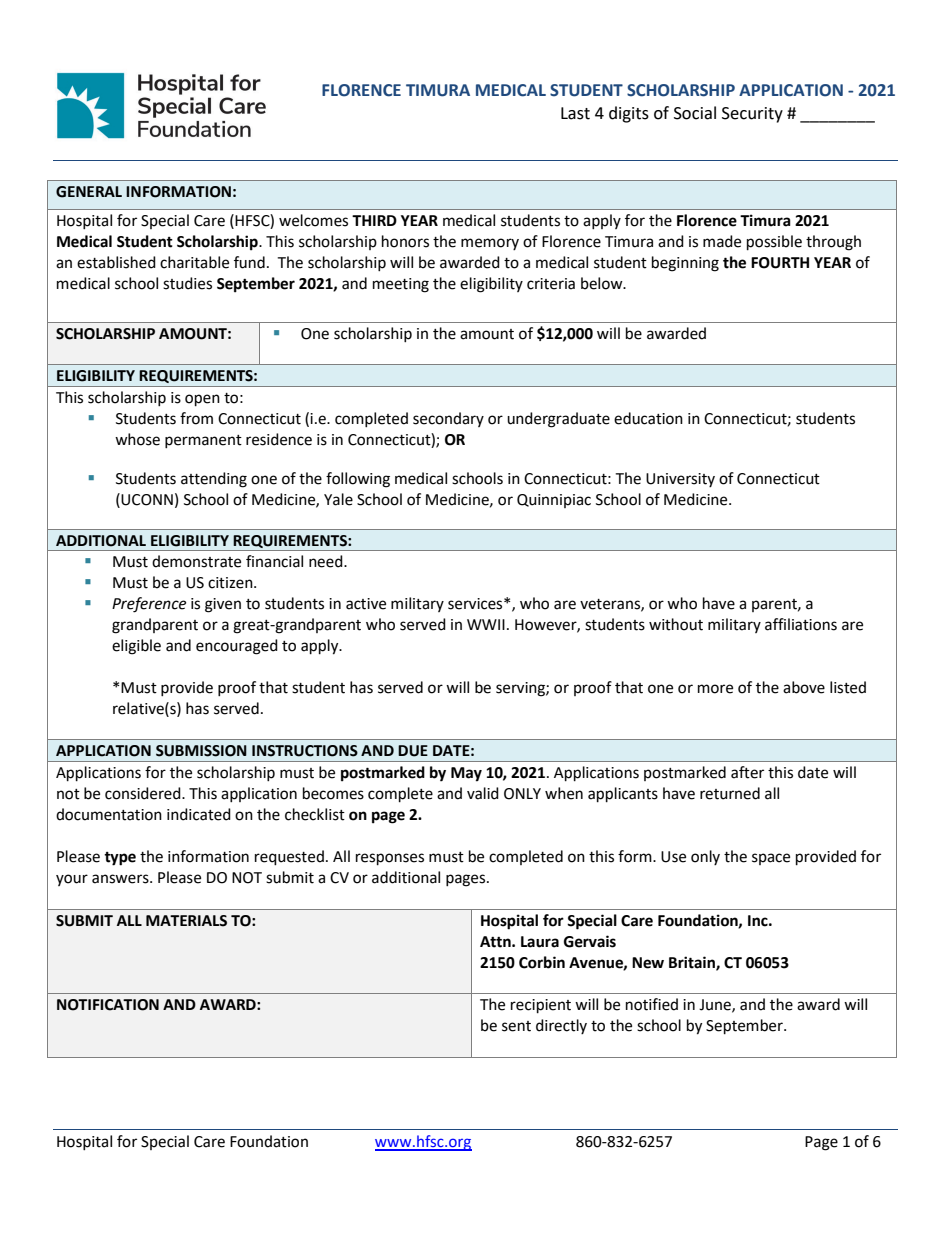 Image resolution: width=952 pixels, height=1233 pixels. What do you see at coordinates (516, 1026) in the screenshot?
I see `sent` at bounding box center [516, 1026].
